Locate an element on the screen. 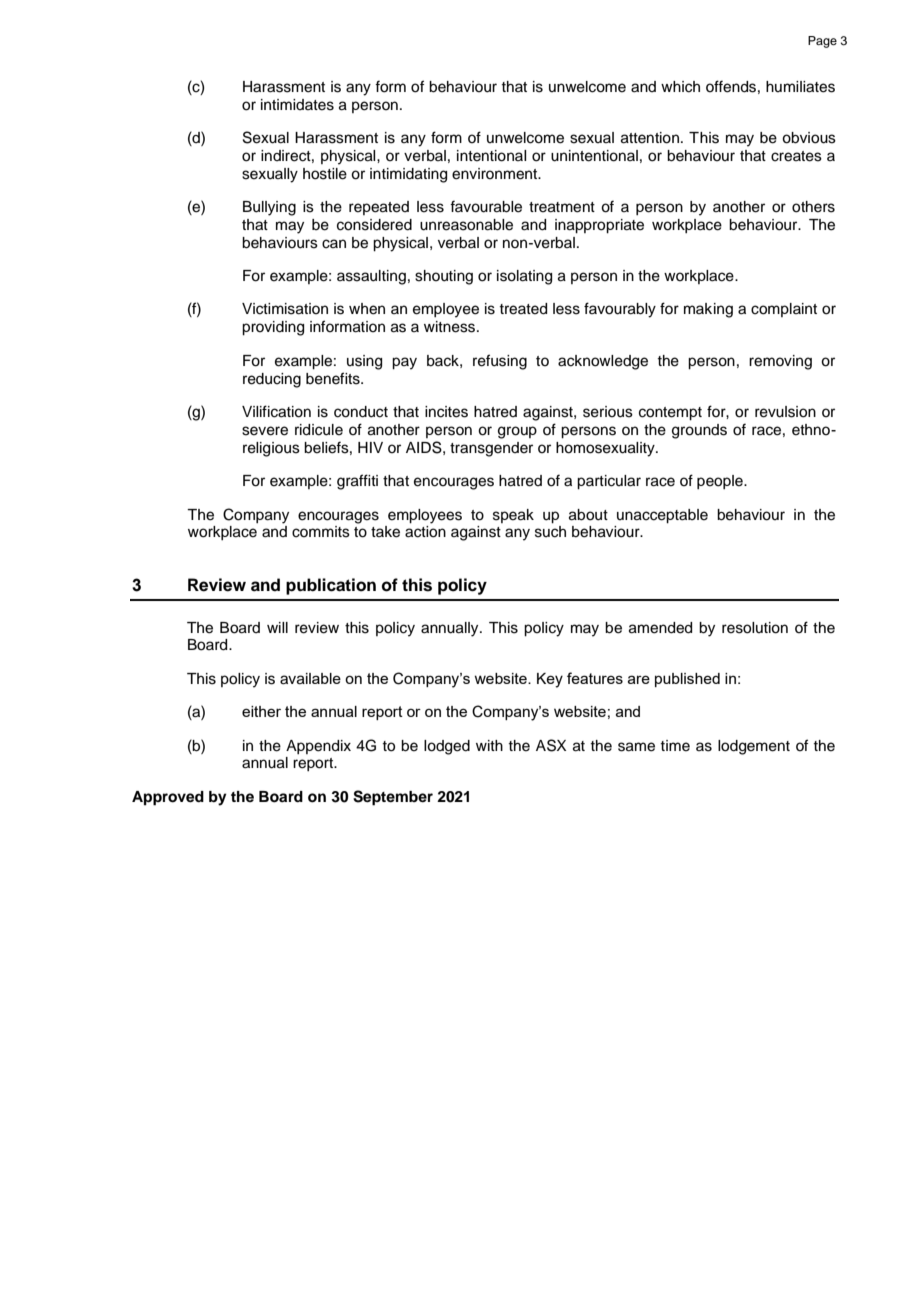 The height and width of the screenshot is (1308, 924). group is located at coordinates (517, 432).
